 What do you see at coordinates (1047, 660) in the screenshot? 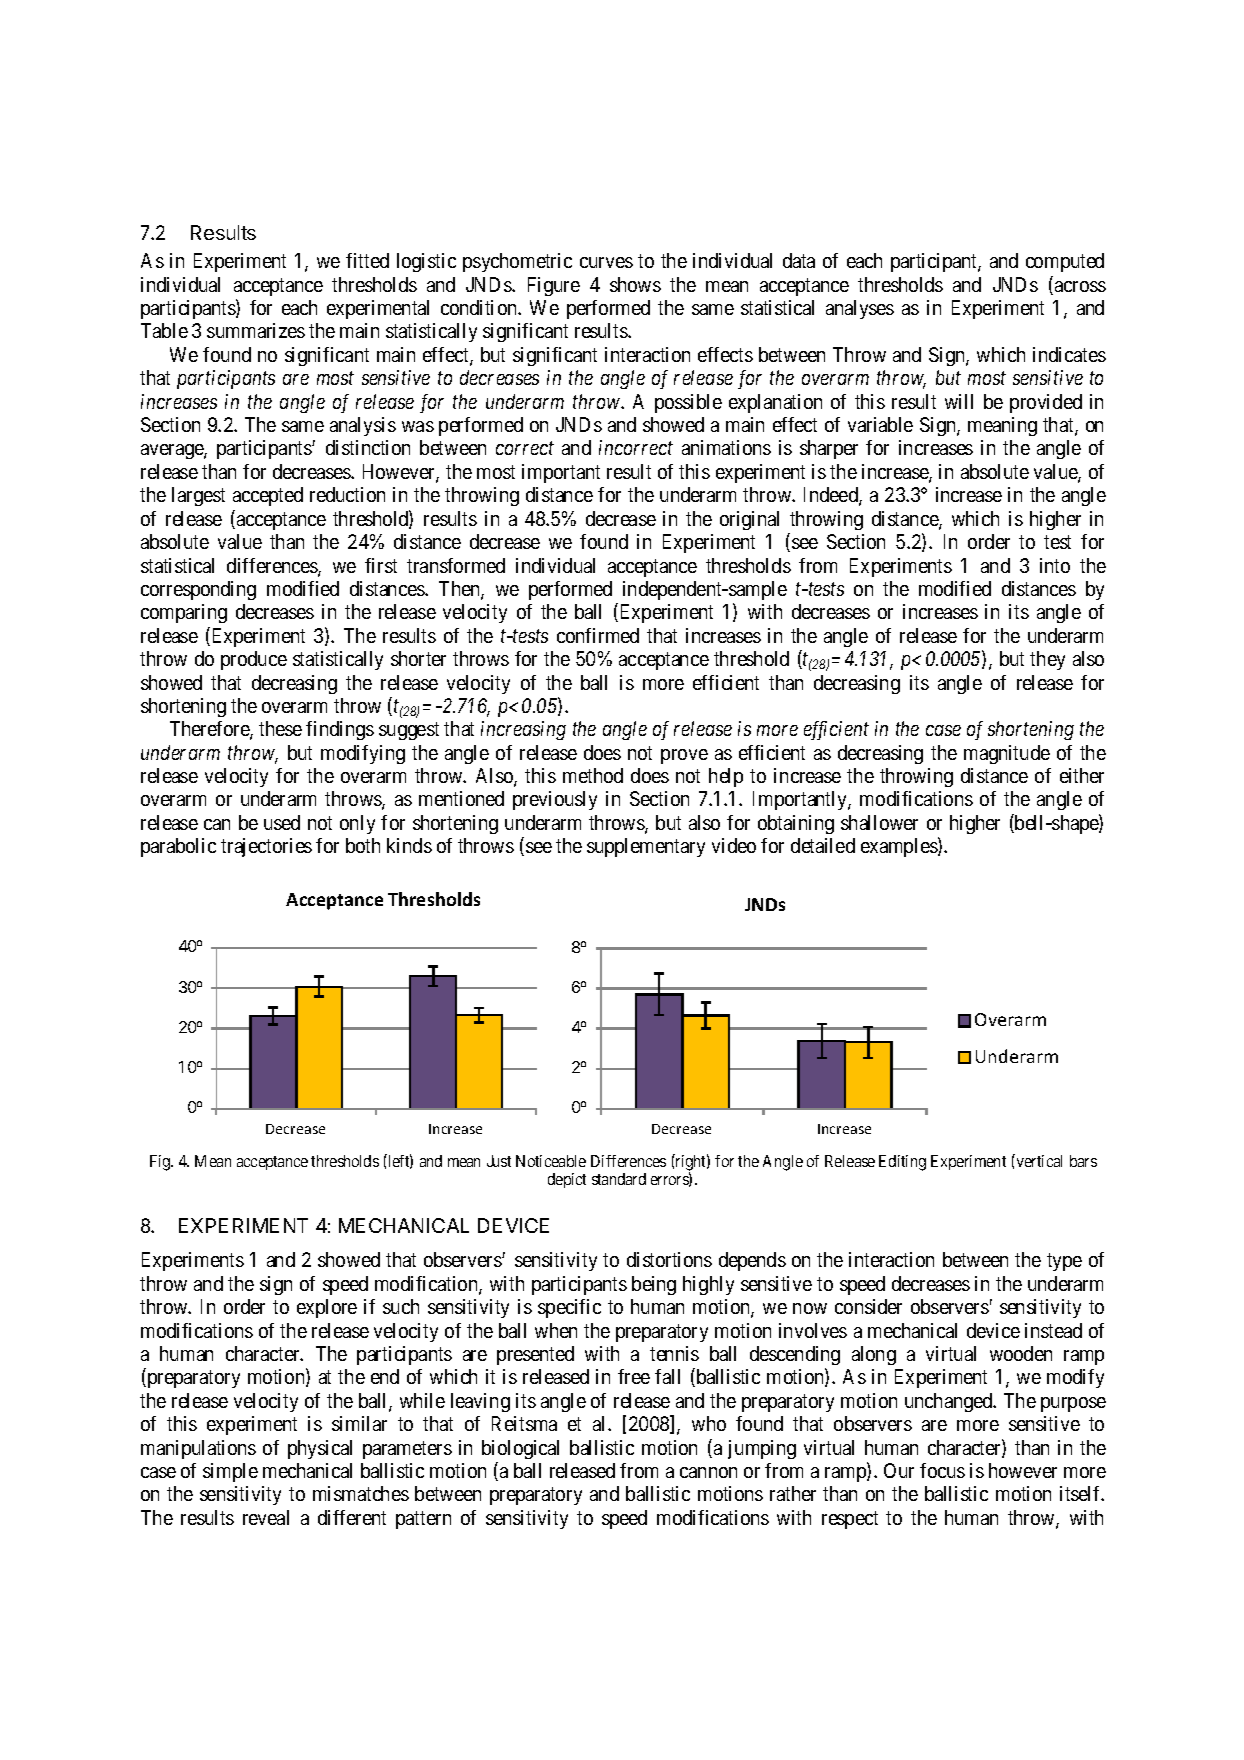
I see `they` at bounding box center [1047, 660].
